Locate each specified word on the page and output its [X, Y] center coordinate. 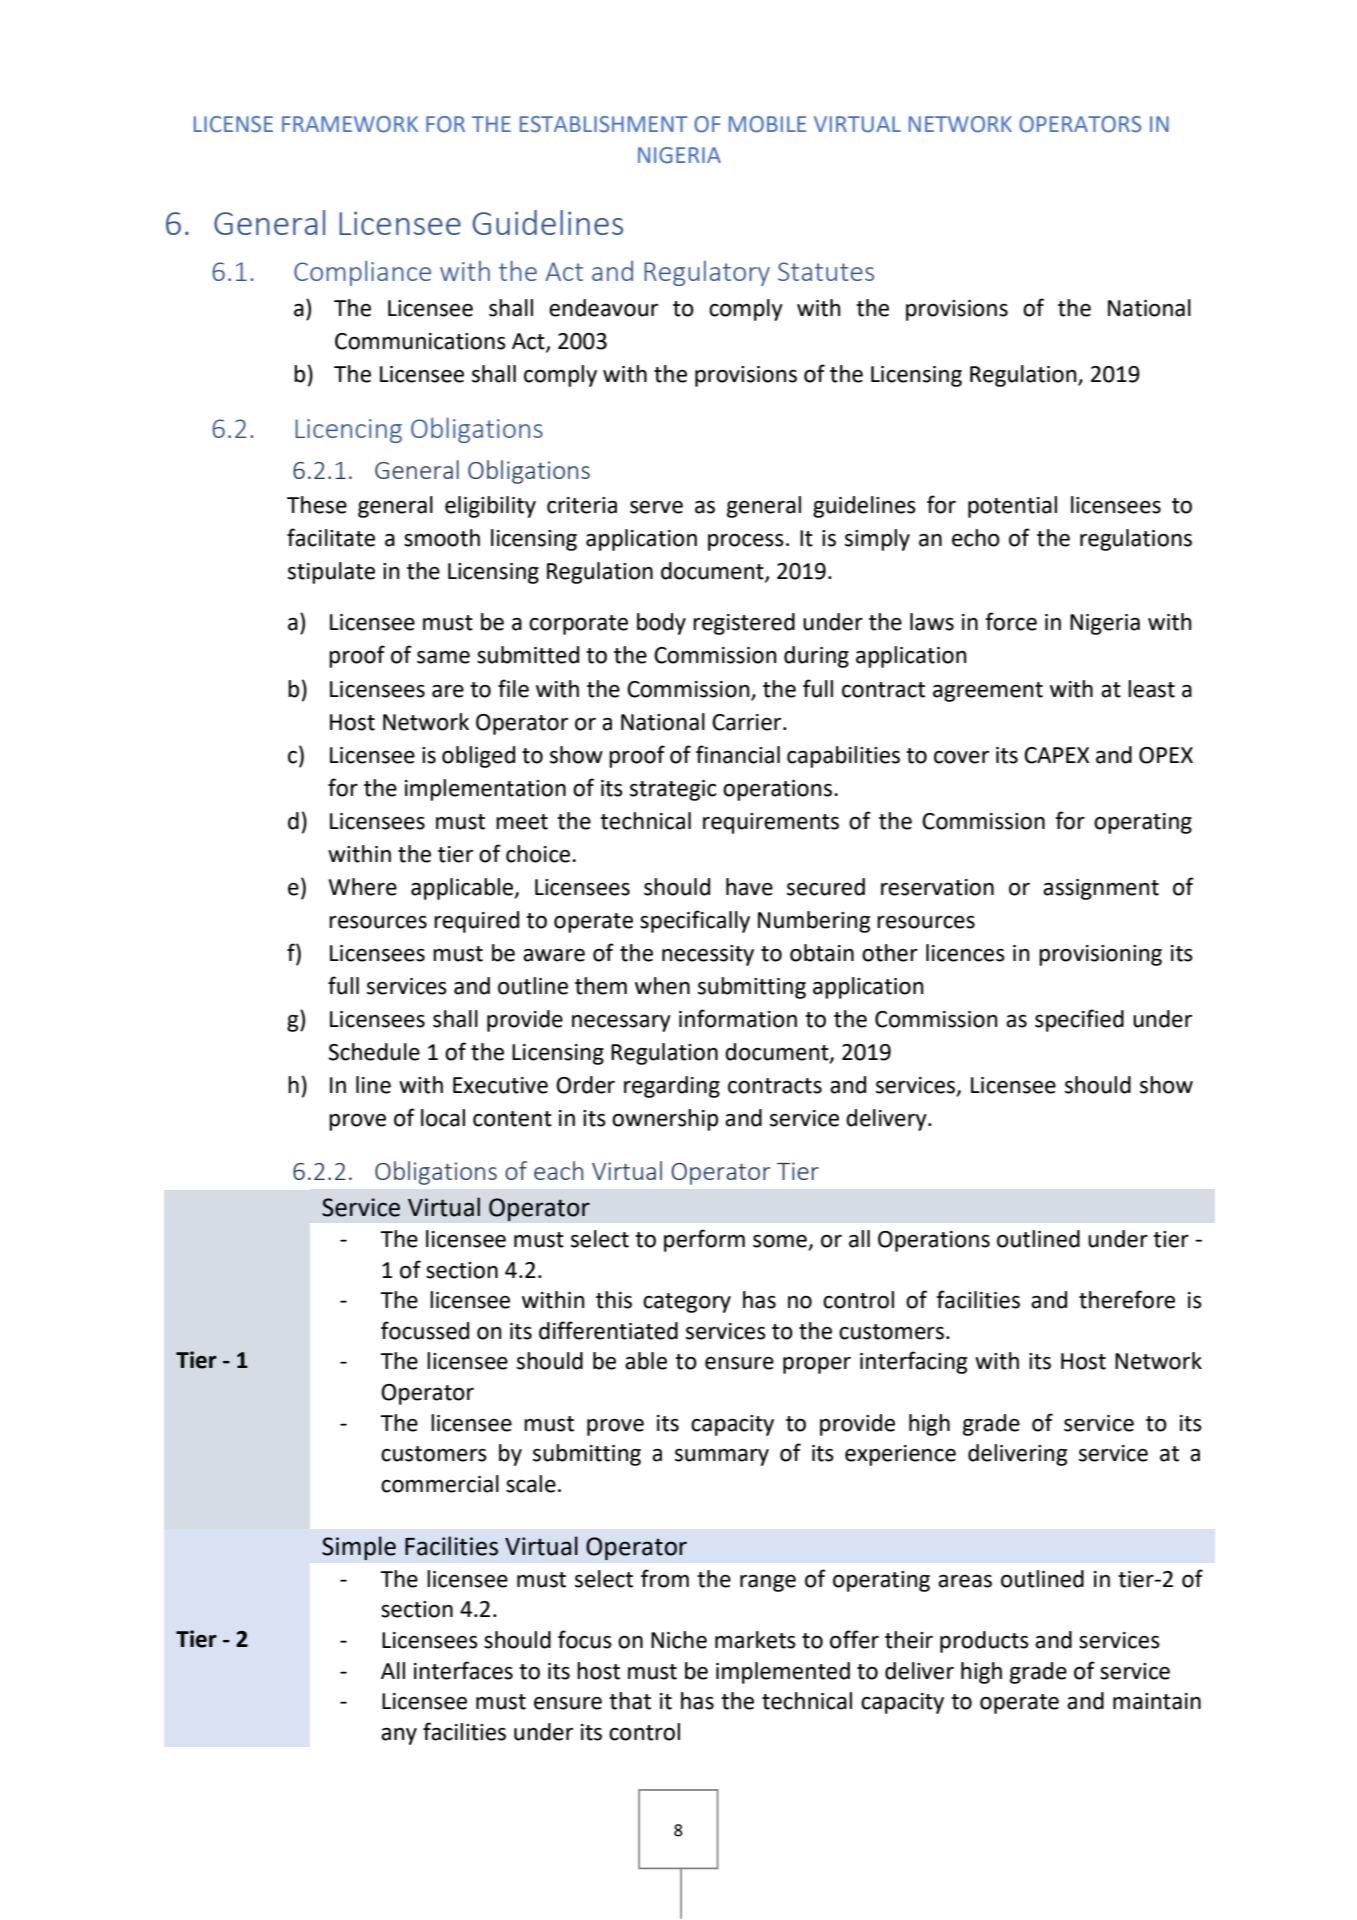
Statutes [826, 271]
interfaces [463, 1670]
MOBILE [767, 124]
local [443, 1118]
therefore [1127, 1299]
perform [704, 1240]
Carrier [748, 722]
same [443, 657]
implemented [783, 1673]
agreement [988, 692]
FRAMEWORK [350, 124]
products [984, 1642]
